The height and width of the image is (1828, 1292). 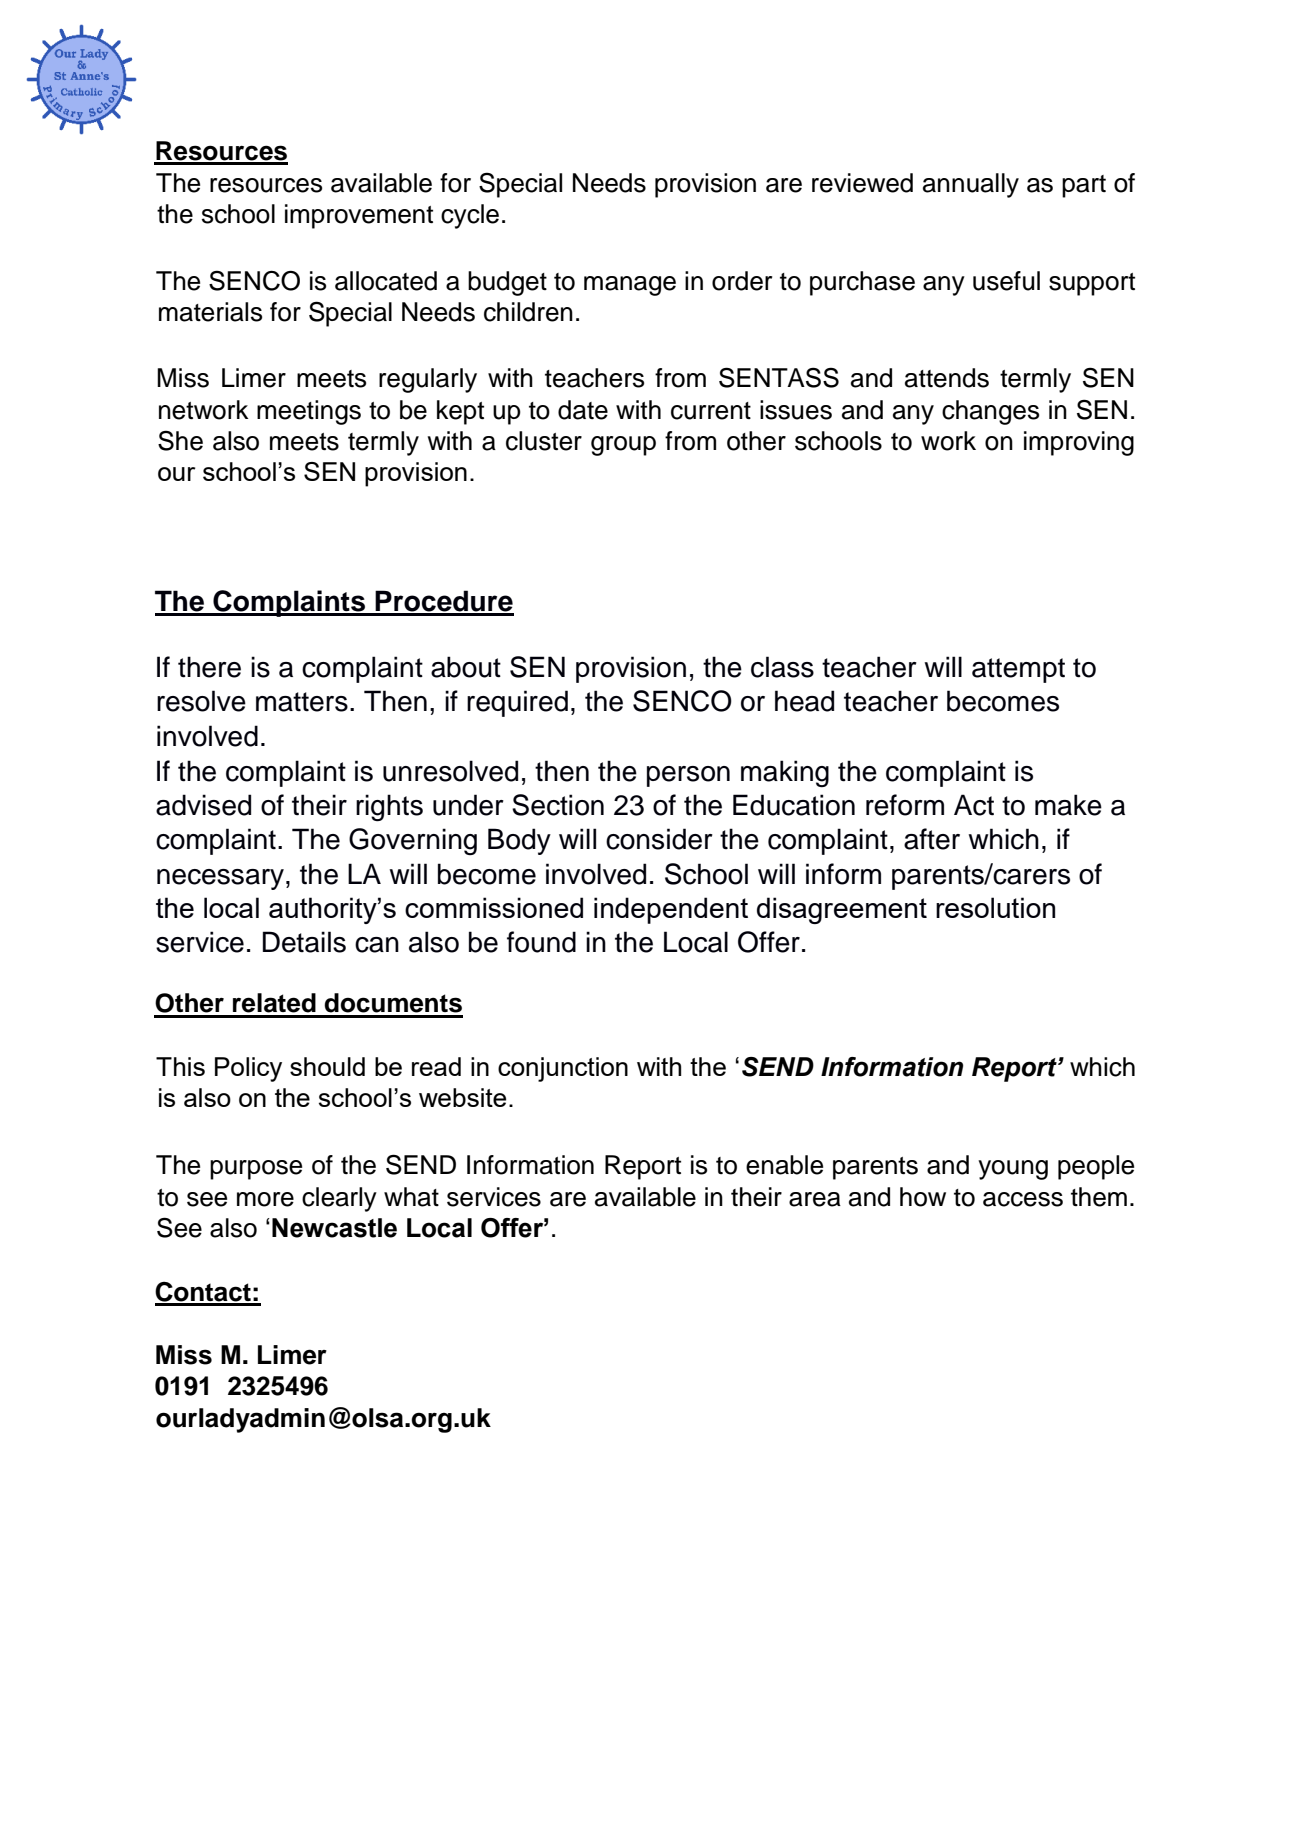 I want to click on group, so click(x=623, y=446).
